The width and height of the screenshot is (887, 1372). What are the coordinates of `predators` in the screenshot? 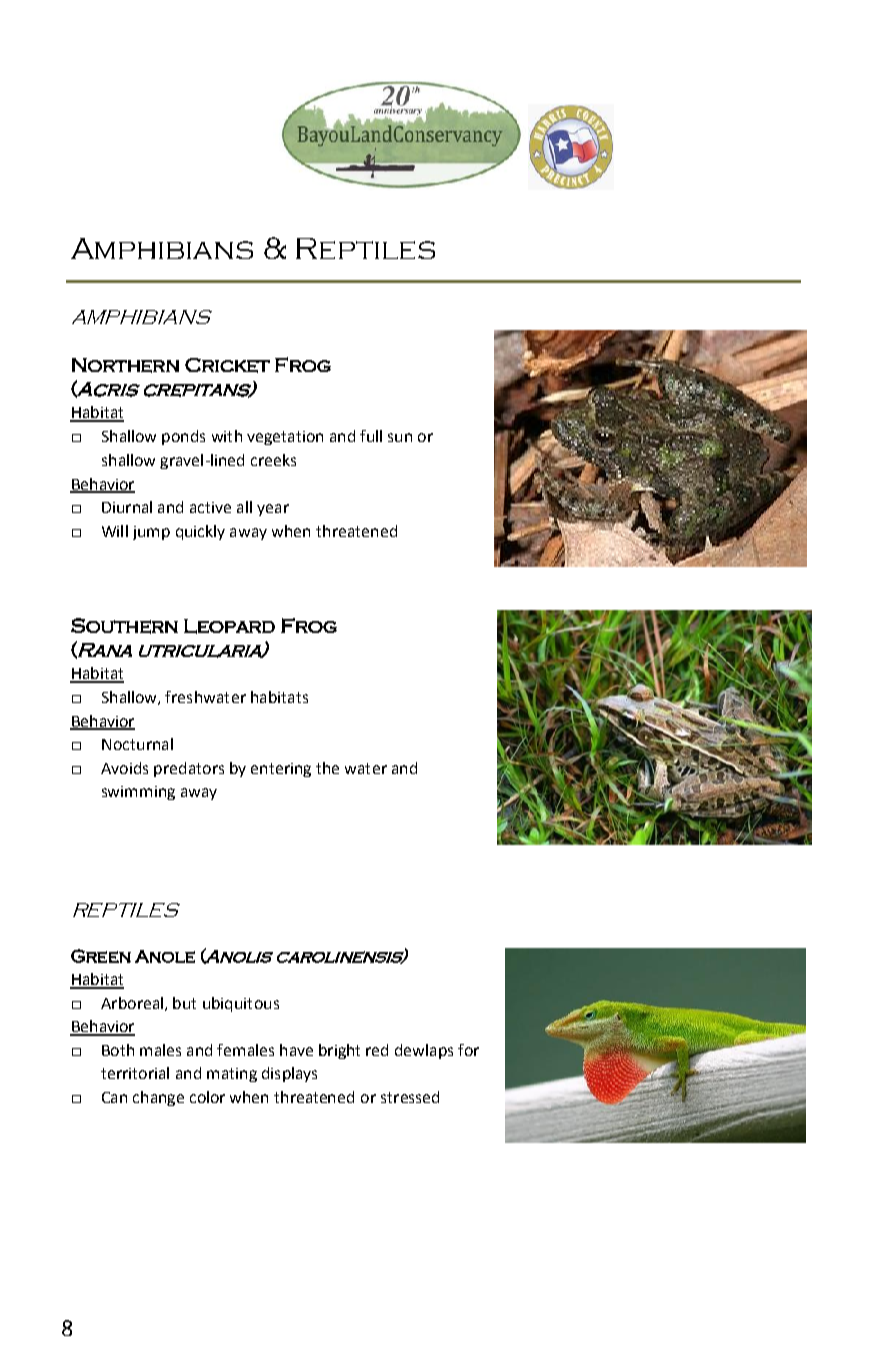 It's located at (189, 769).
